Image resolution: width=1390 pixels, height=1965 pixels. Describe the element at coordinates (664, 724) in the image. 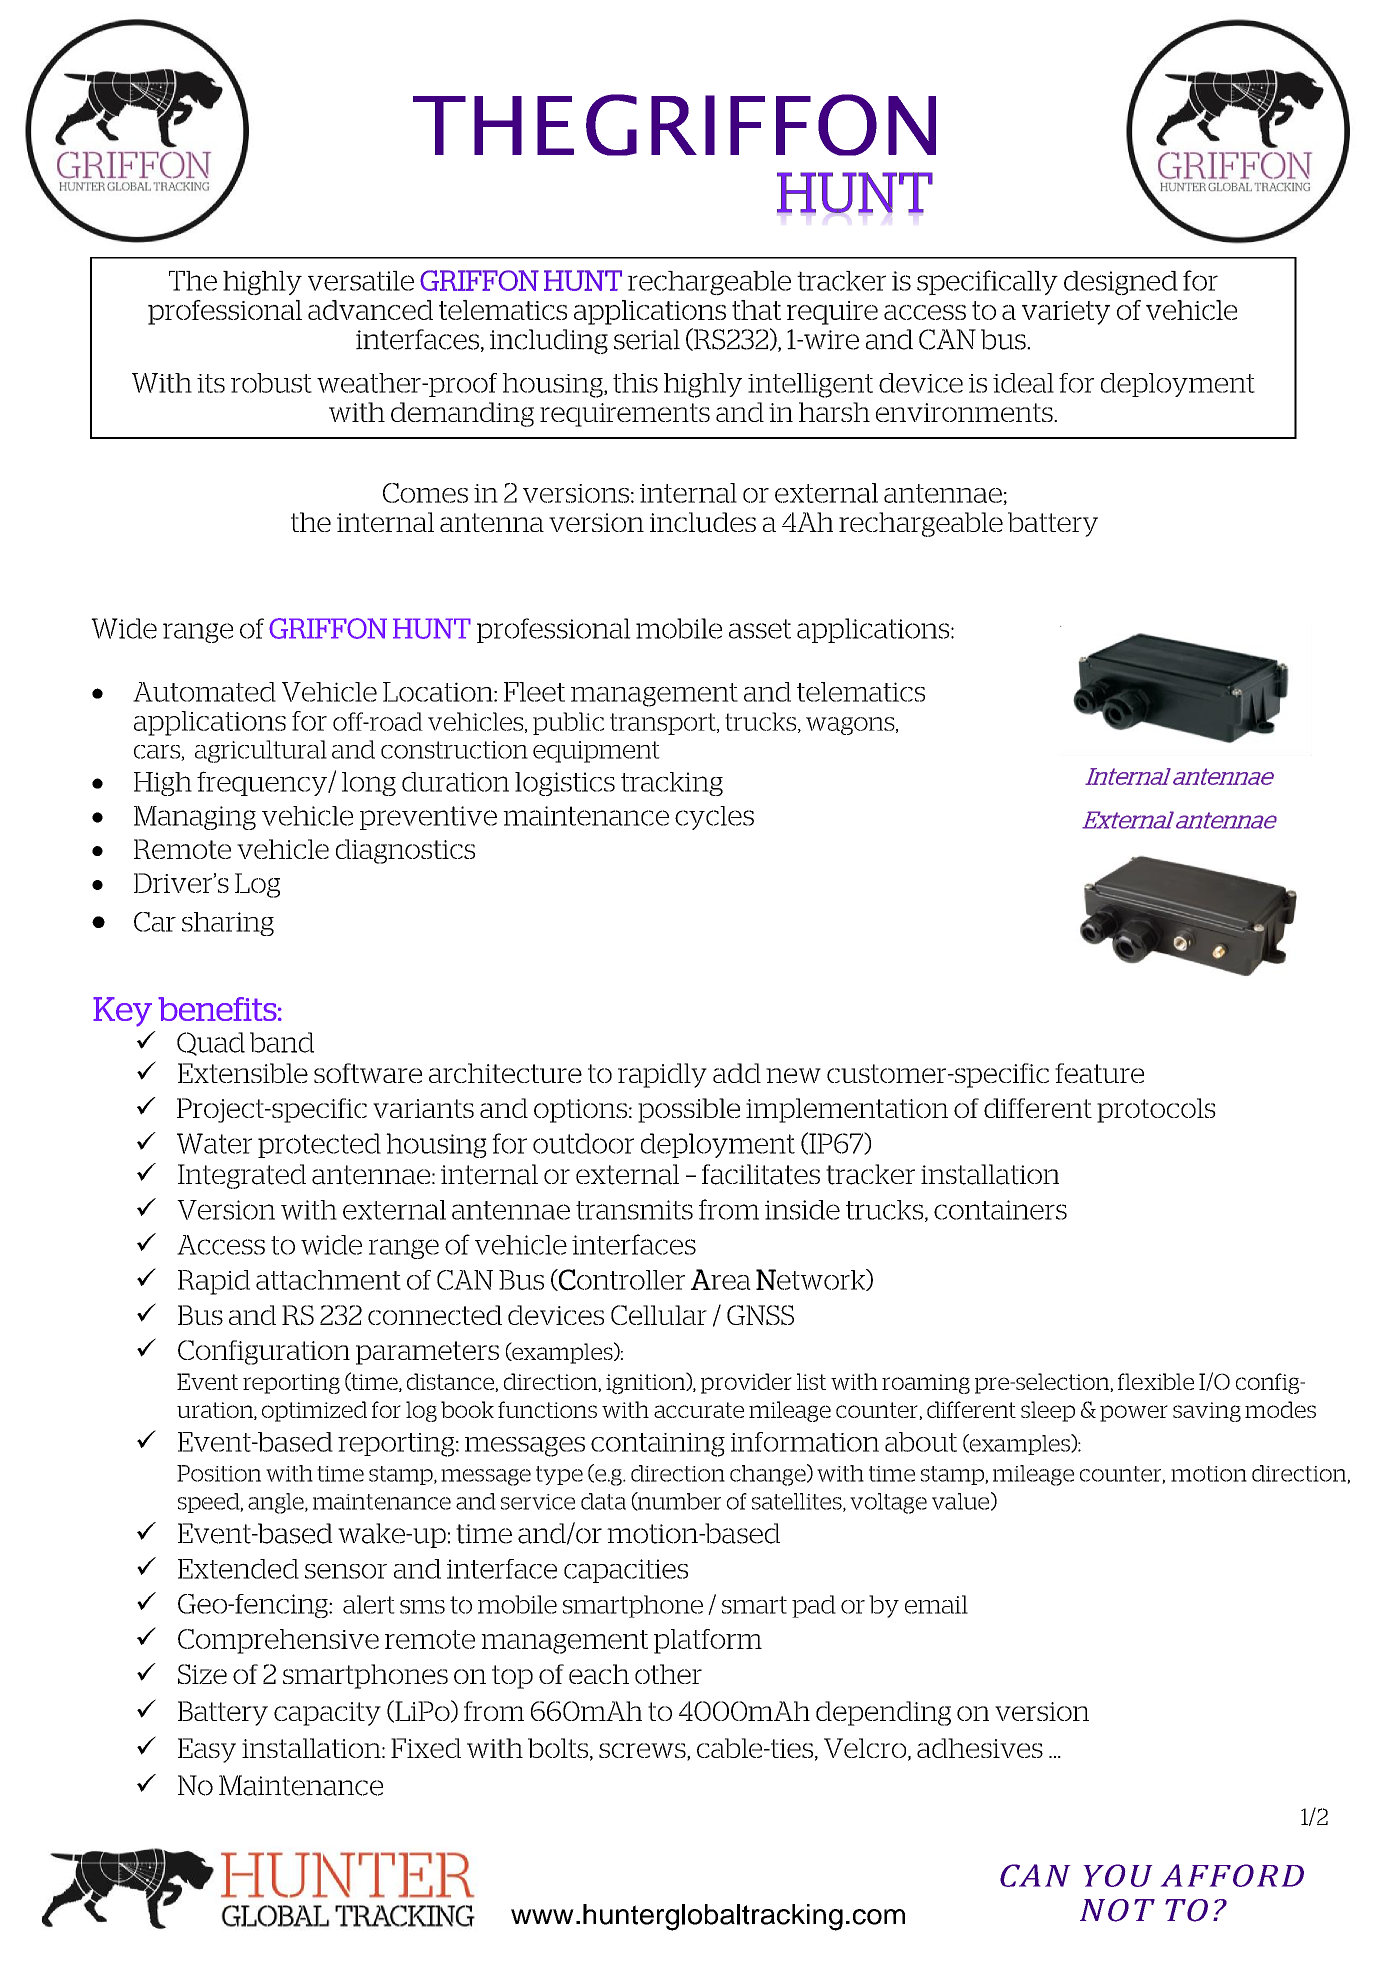

I see `transport` at that location.
